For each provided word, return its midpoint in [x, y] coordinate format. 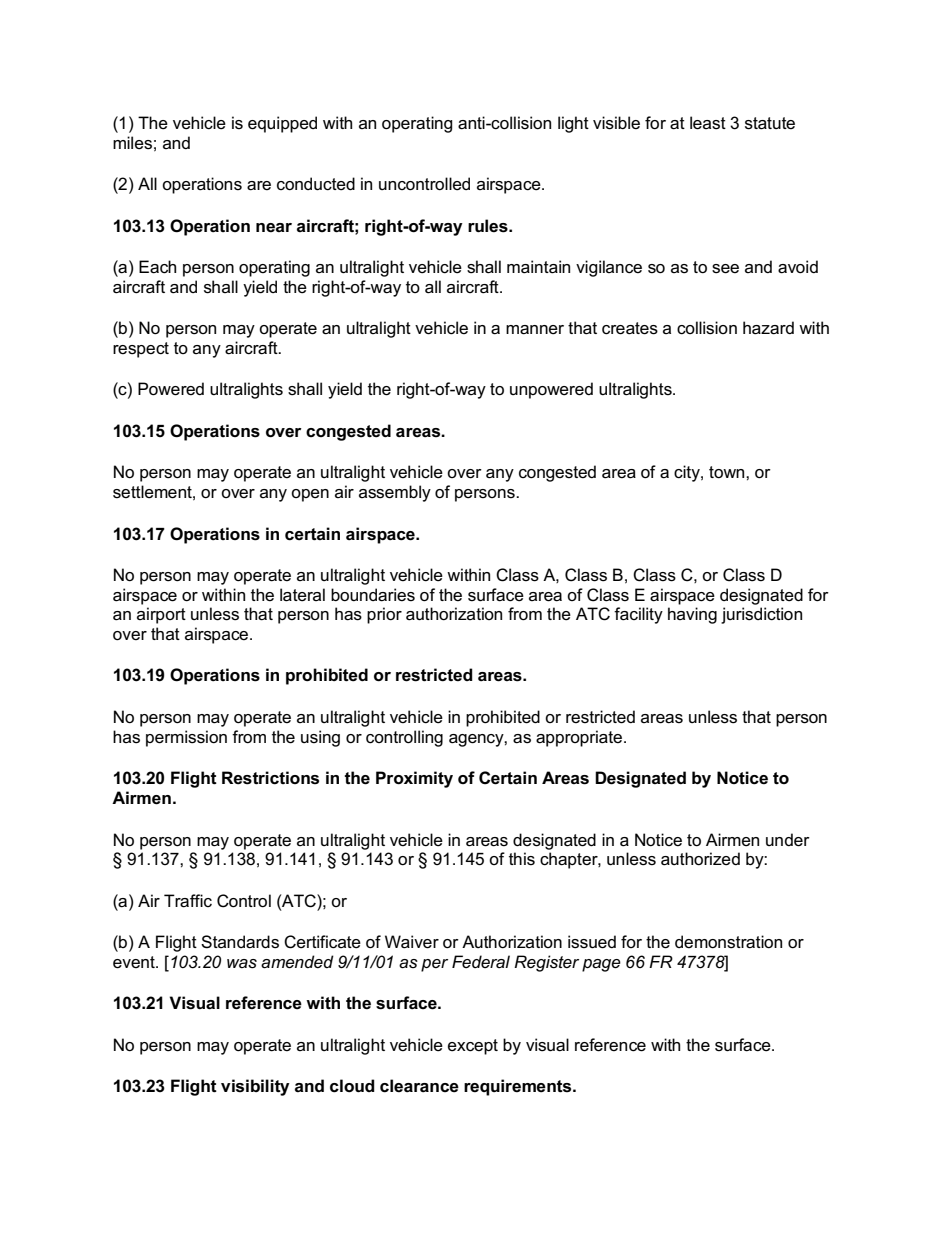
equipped [282, 124]
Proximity [414, 779]
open [310, 495]
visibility [255, 1087]
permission [186, 738]
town [728, 472]
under [788, 840]
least [708, 123]
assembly [395, 493]
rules [489, 226]
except [473, 1047]
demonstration [728, 942]
